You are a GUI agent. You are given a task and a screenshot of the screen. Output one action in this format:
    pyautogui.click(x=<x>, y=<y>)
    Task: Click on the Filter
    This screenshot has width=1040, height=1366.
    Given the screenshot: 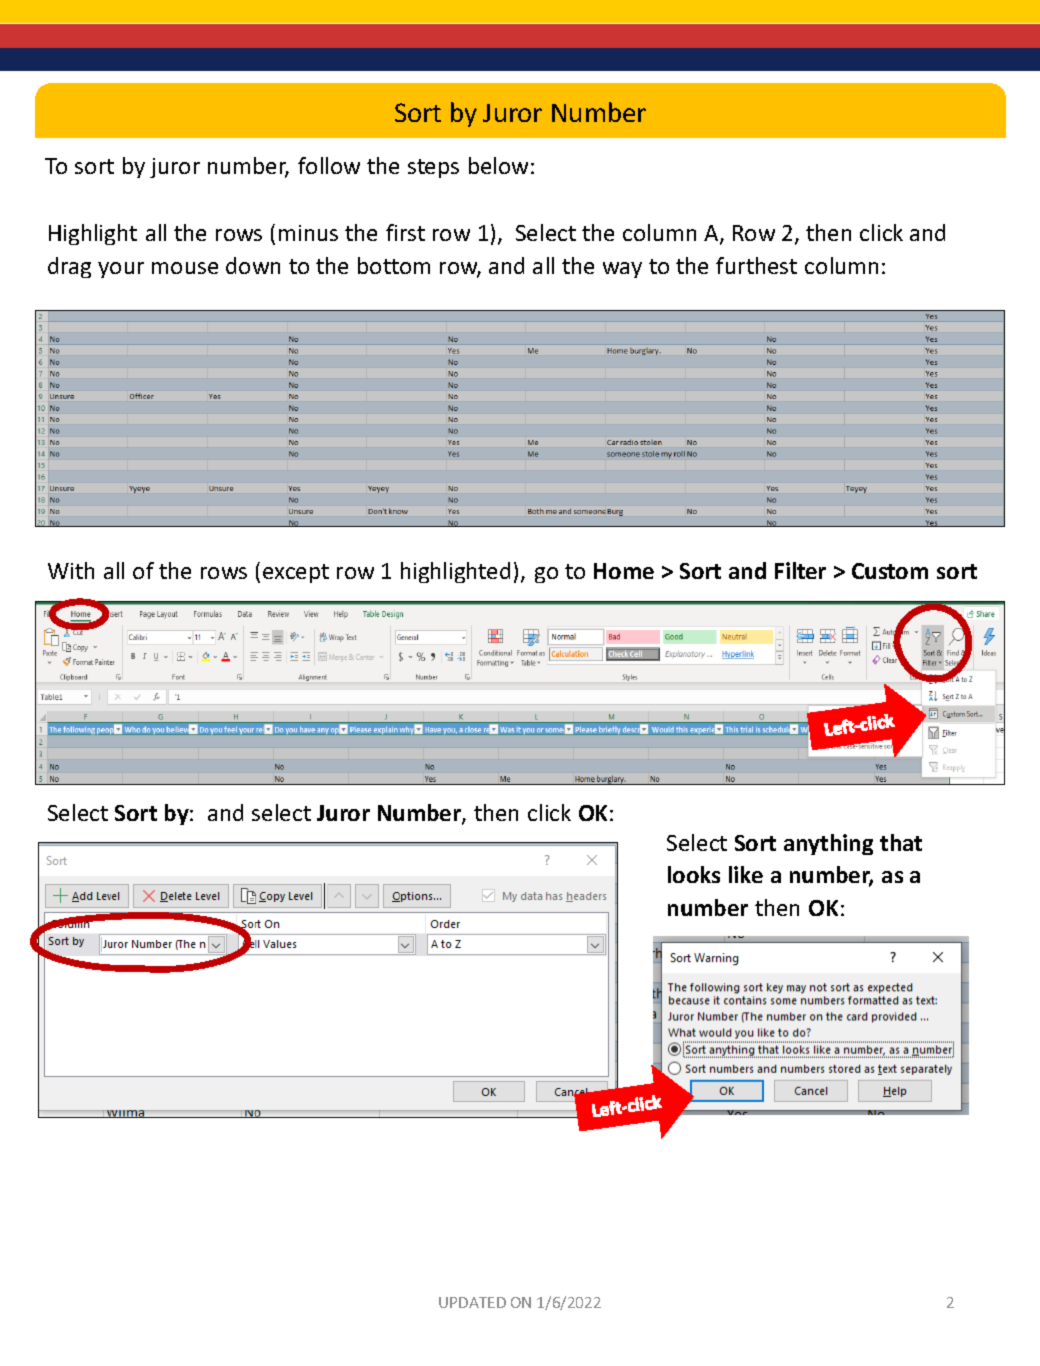 What is the action you would take?
    pyautogui.click(x=800, y=570)
